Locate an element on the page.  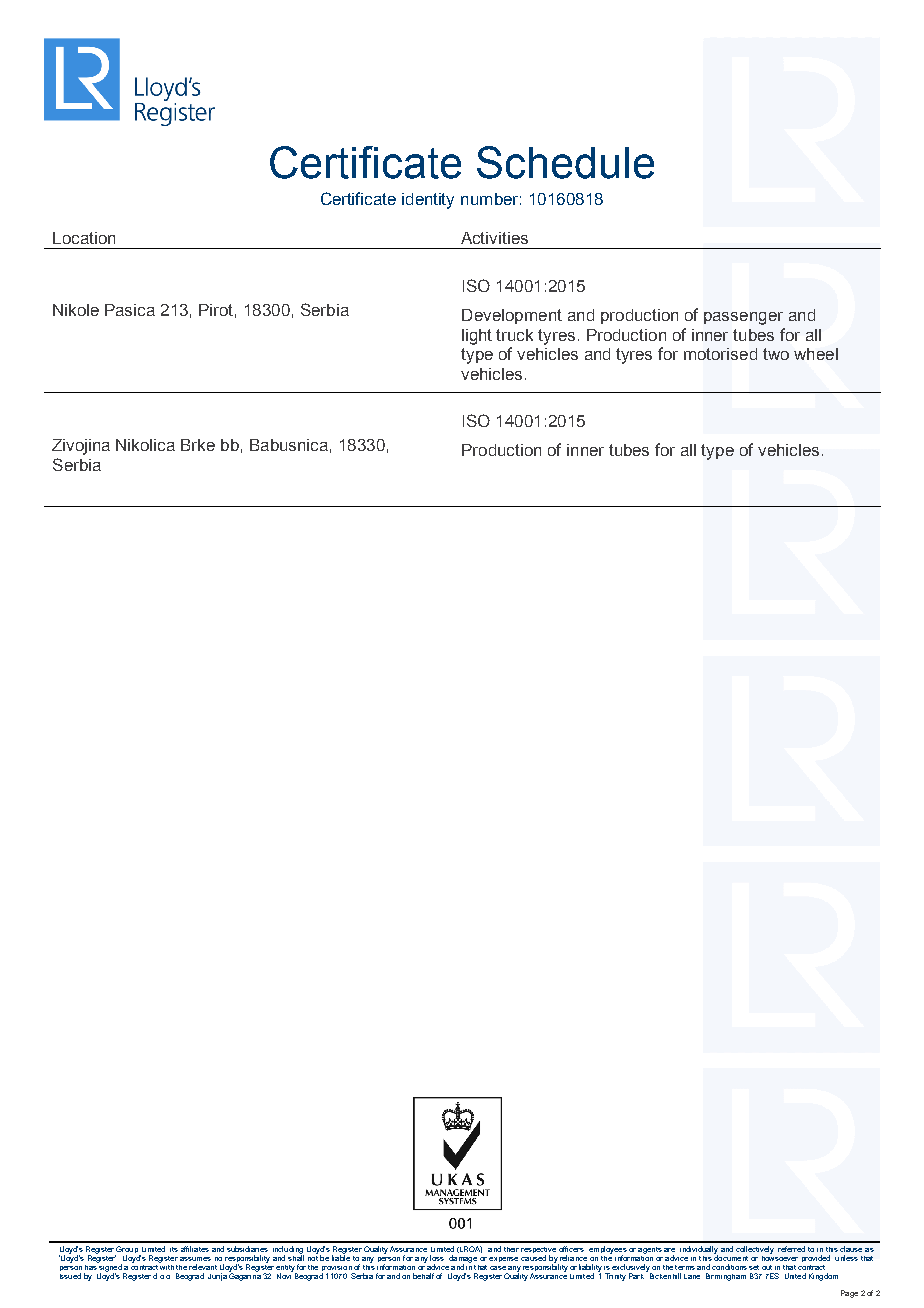
passenger is located at coordinates (743, 318).
